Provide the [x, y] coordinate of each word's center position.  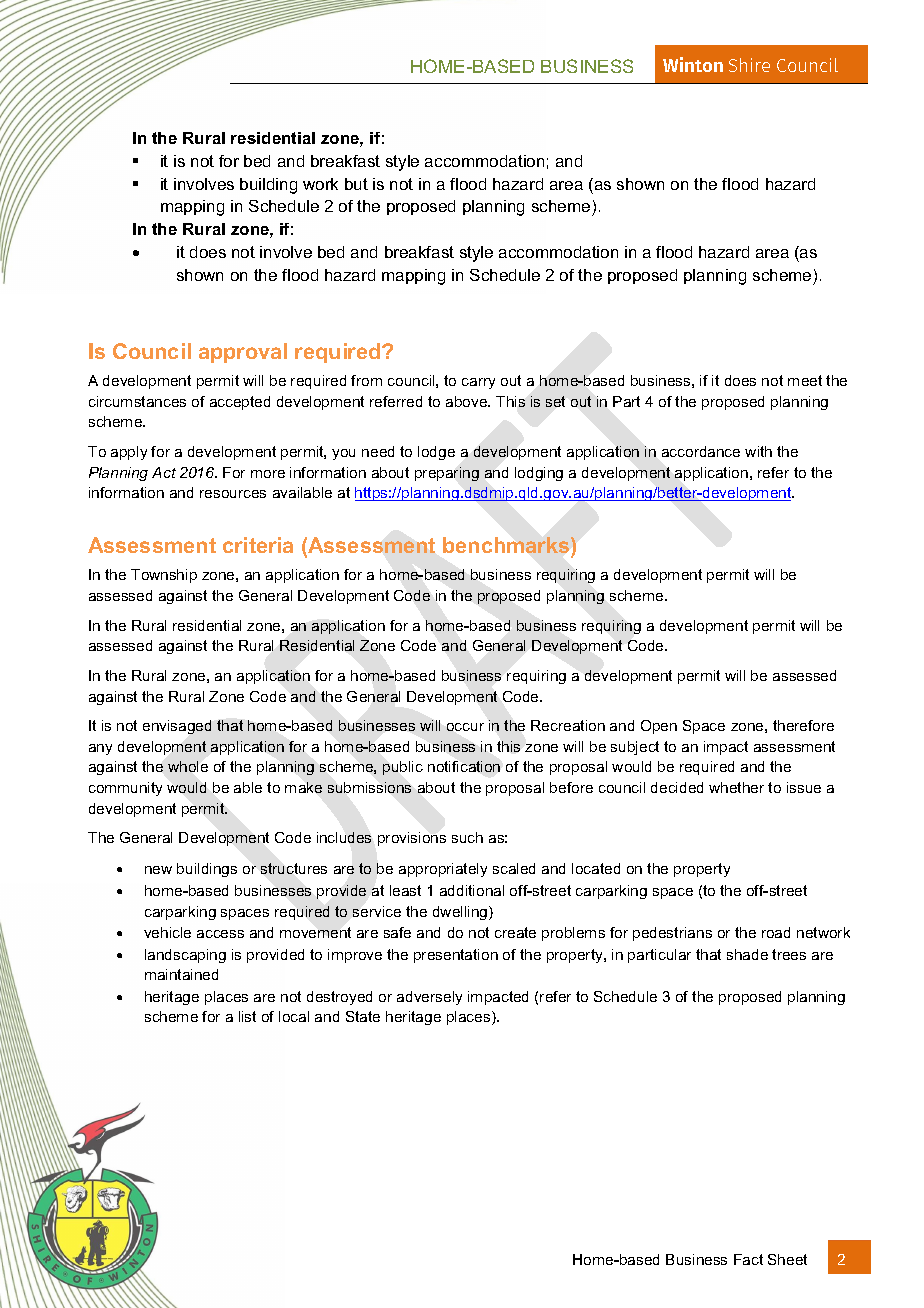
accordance [701, 451]
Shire [749, 65]
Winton [693, 64]
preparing [447, 474]
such [467, 837]
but [356, 184]
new [158, 870]
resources [233, 494]
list [247, 1016]
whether [736, 787]
